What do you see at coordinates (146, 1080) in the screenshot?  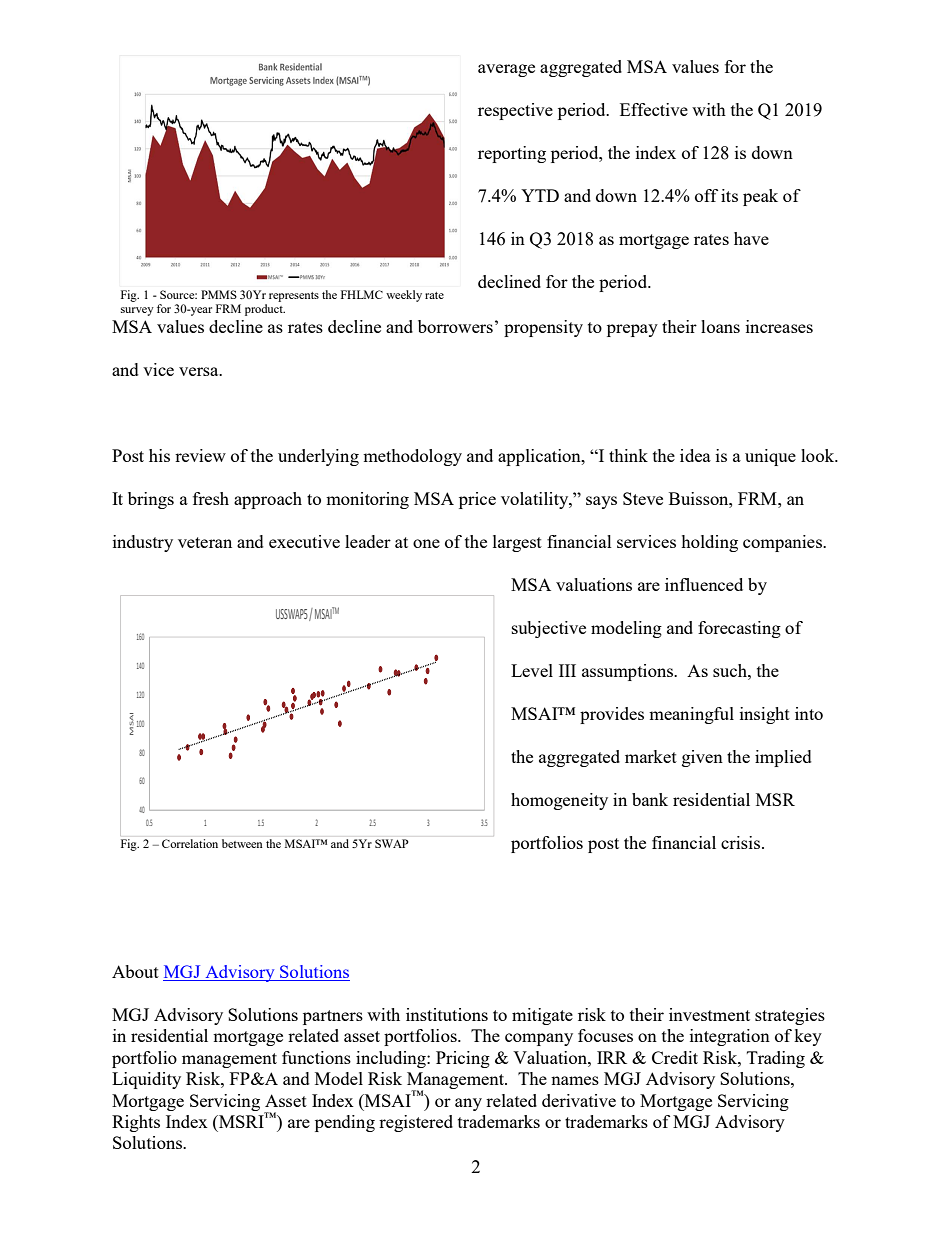 I see `Liquidity` at bounding box center [146, 1080].
